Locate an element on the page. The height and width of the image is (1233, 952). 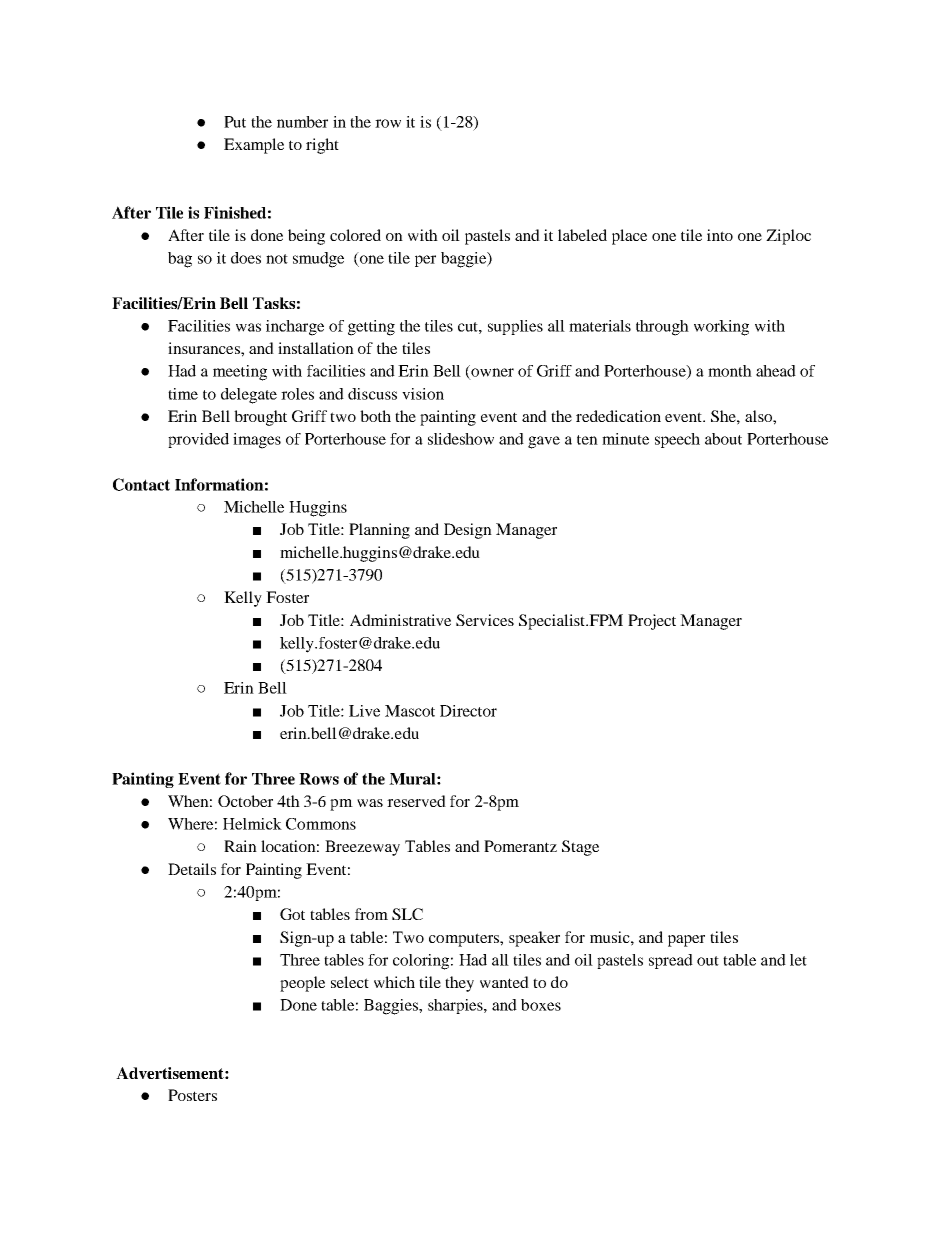
Stage is located at coordinates (580, 848).
